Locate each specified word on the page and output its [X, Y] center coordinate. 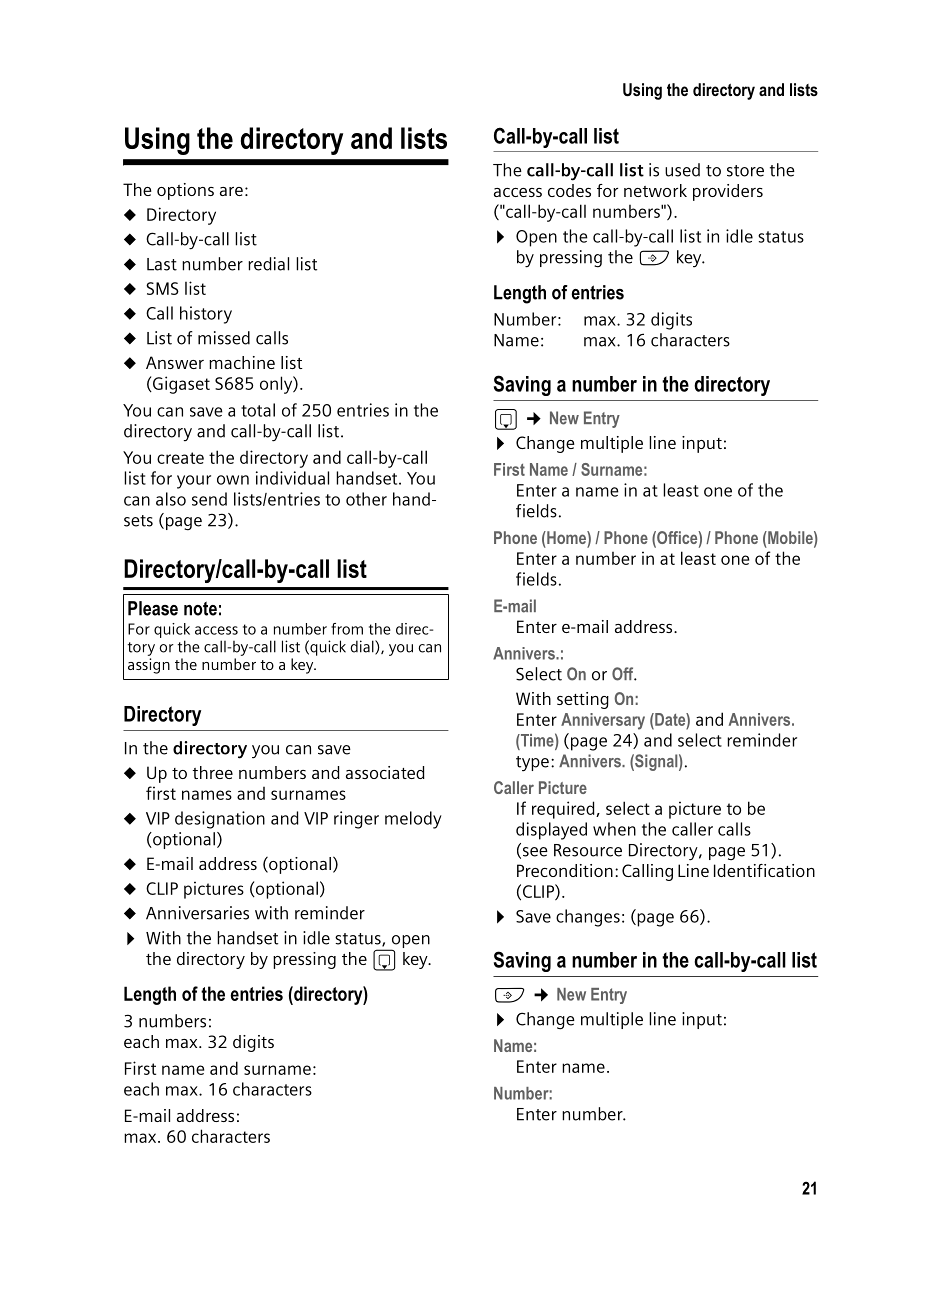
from [347, 629]
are [231, 191]
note [200, 608]
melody [413, 820]
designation [220, 820]
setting [583, 700]
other [366, 499]
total [258, 410]
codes [569, 190]
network [655, 190]
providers [728, 192]
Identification [764, 870]
